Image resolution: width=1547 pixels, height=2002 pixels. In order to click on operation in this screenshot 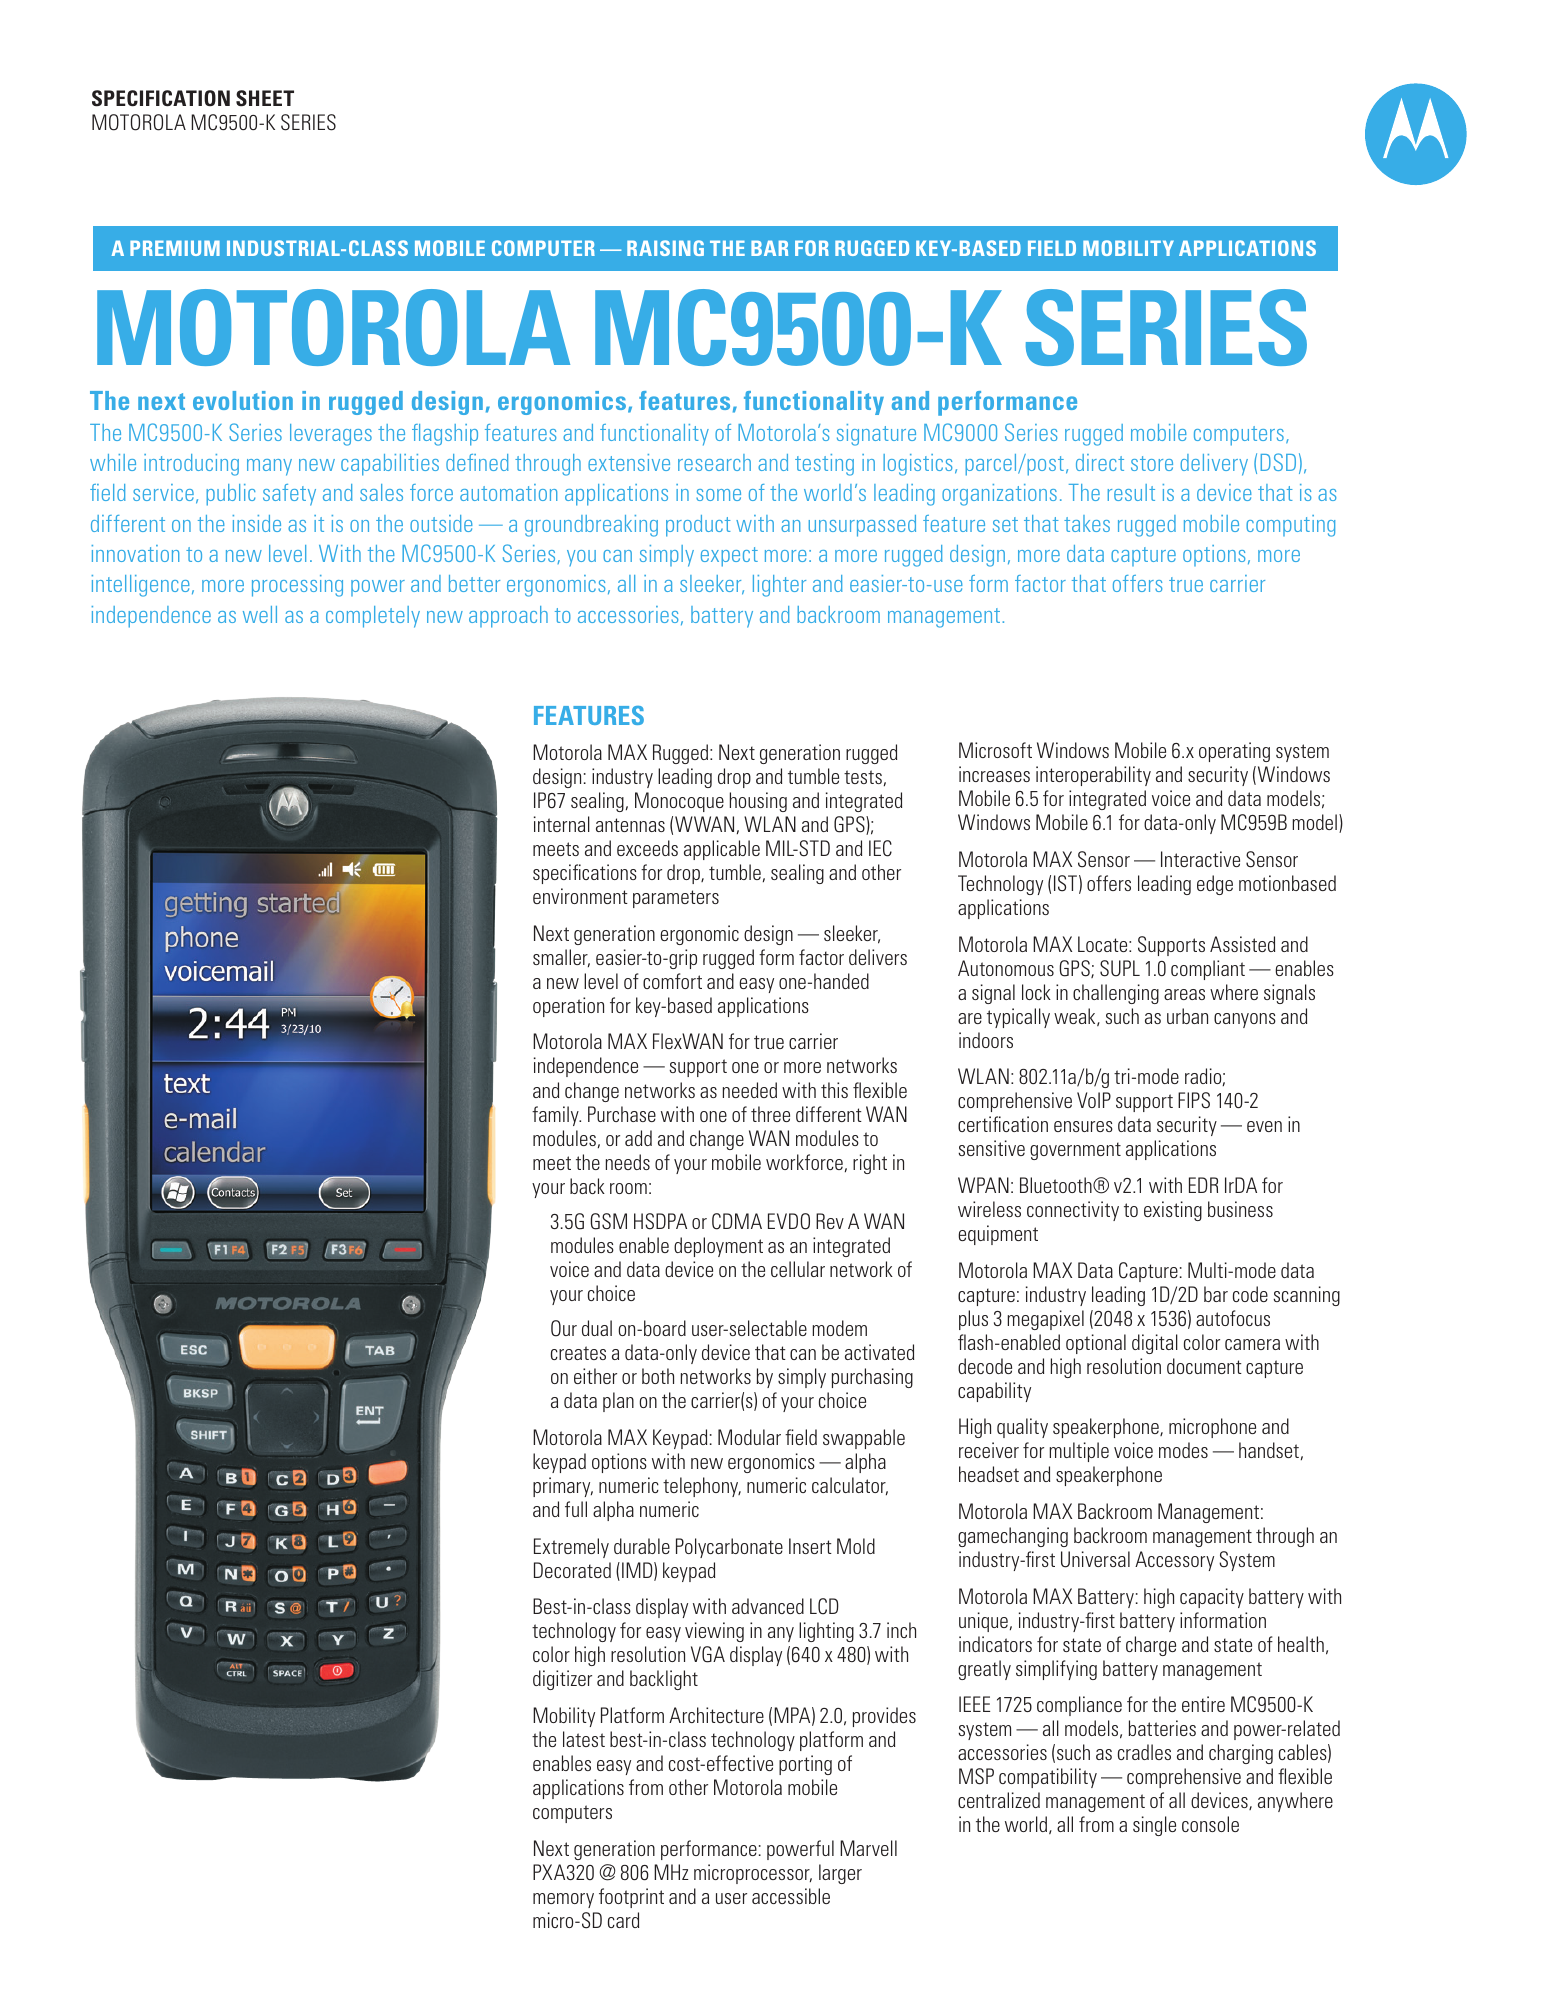, I will do `click(568, 1007)`.
